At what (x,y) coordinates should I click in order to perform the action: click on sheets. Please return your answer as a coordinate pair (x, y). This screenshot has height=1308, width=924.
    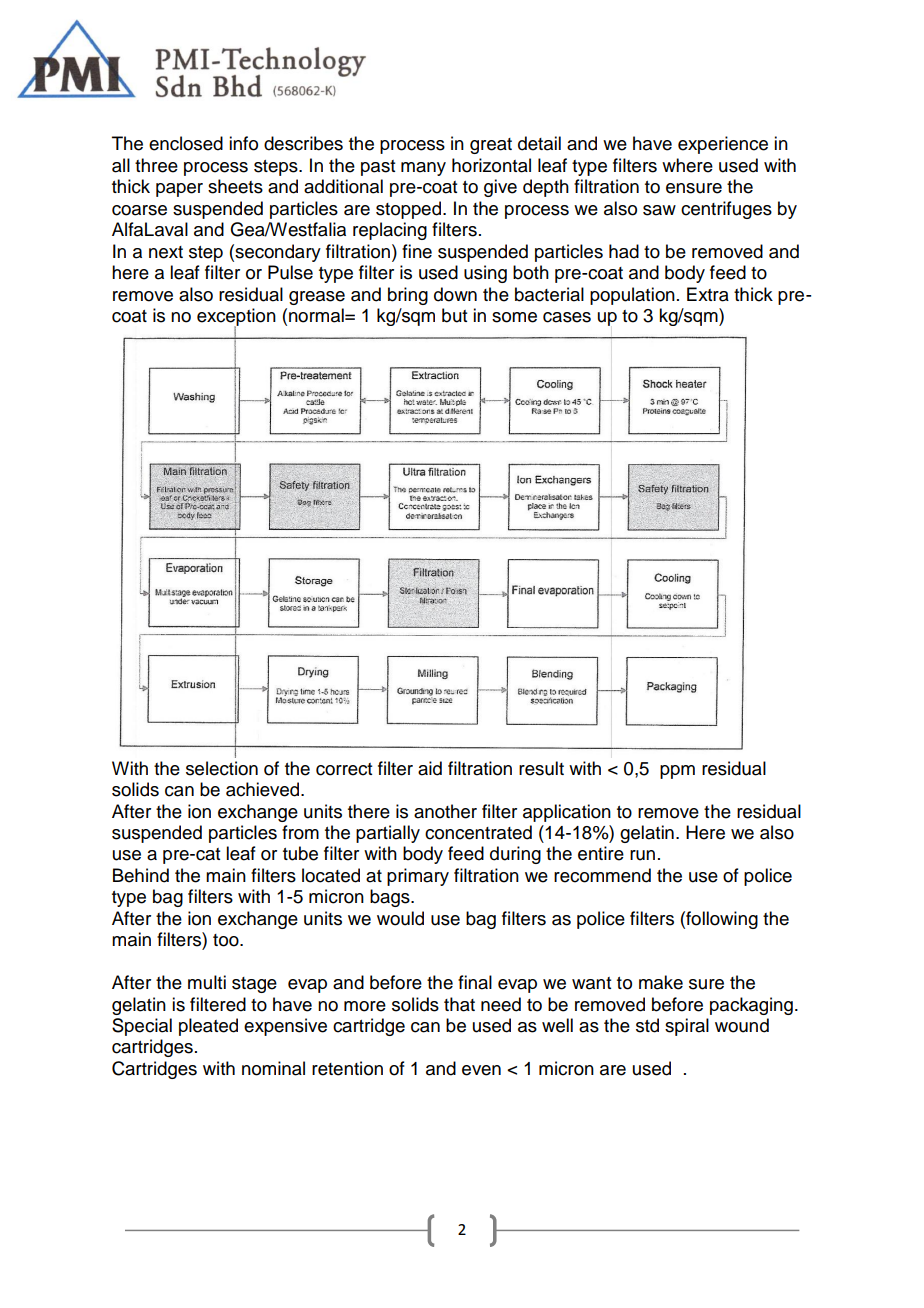
    Looking at the image, I should click on (235, 186).
